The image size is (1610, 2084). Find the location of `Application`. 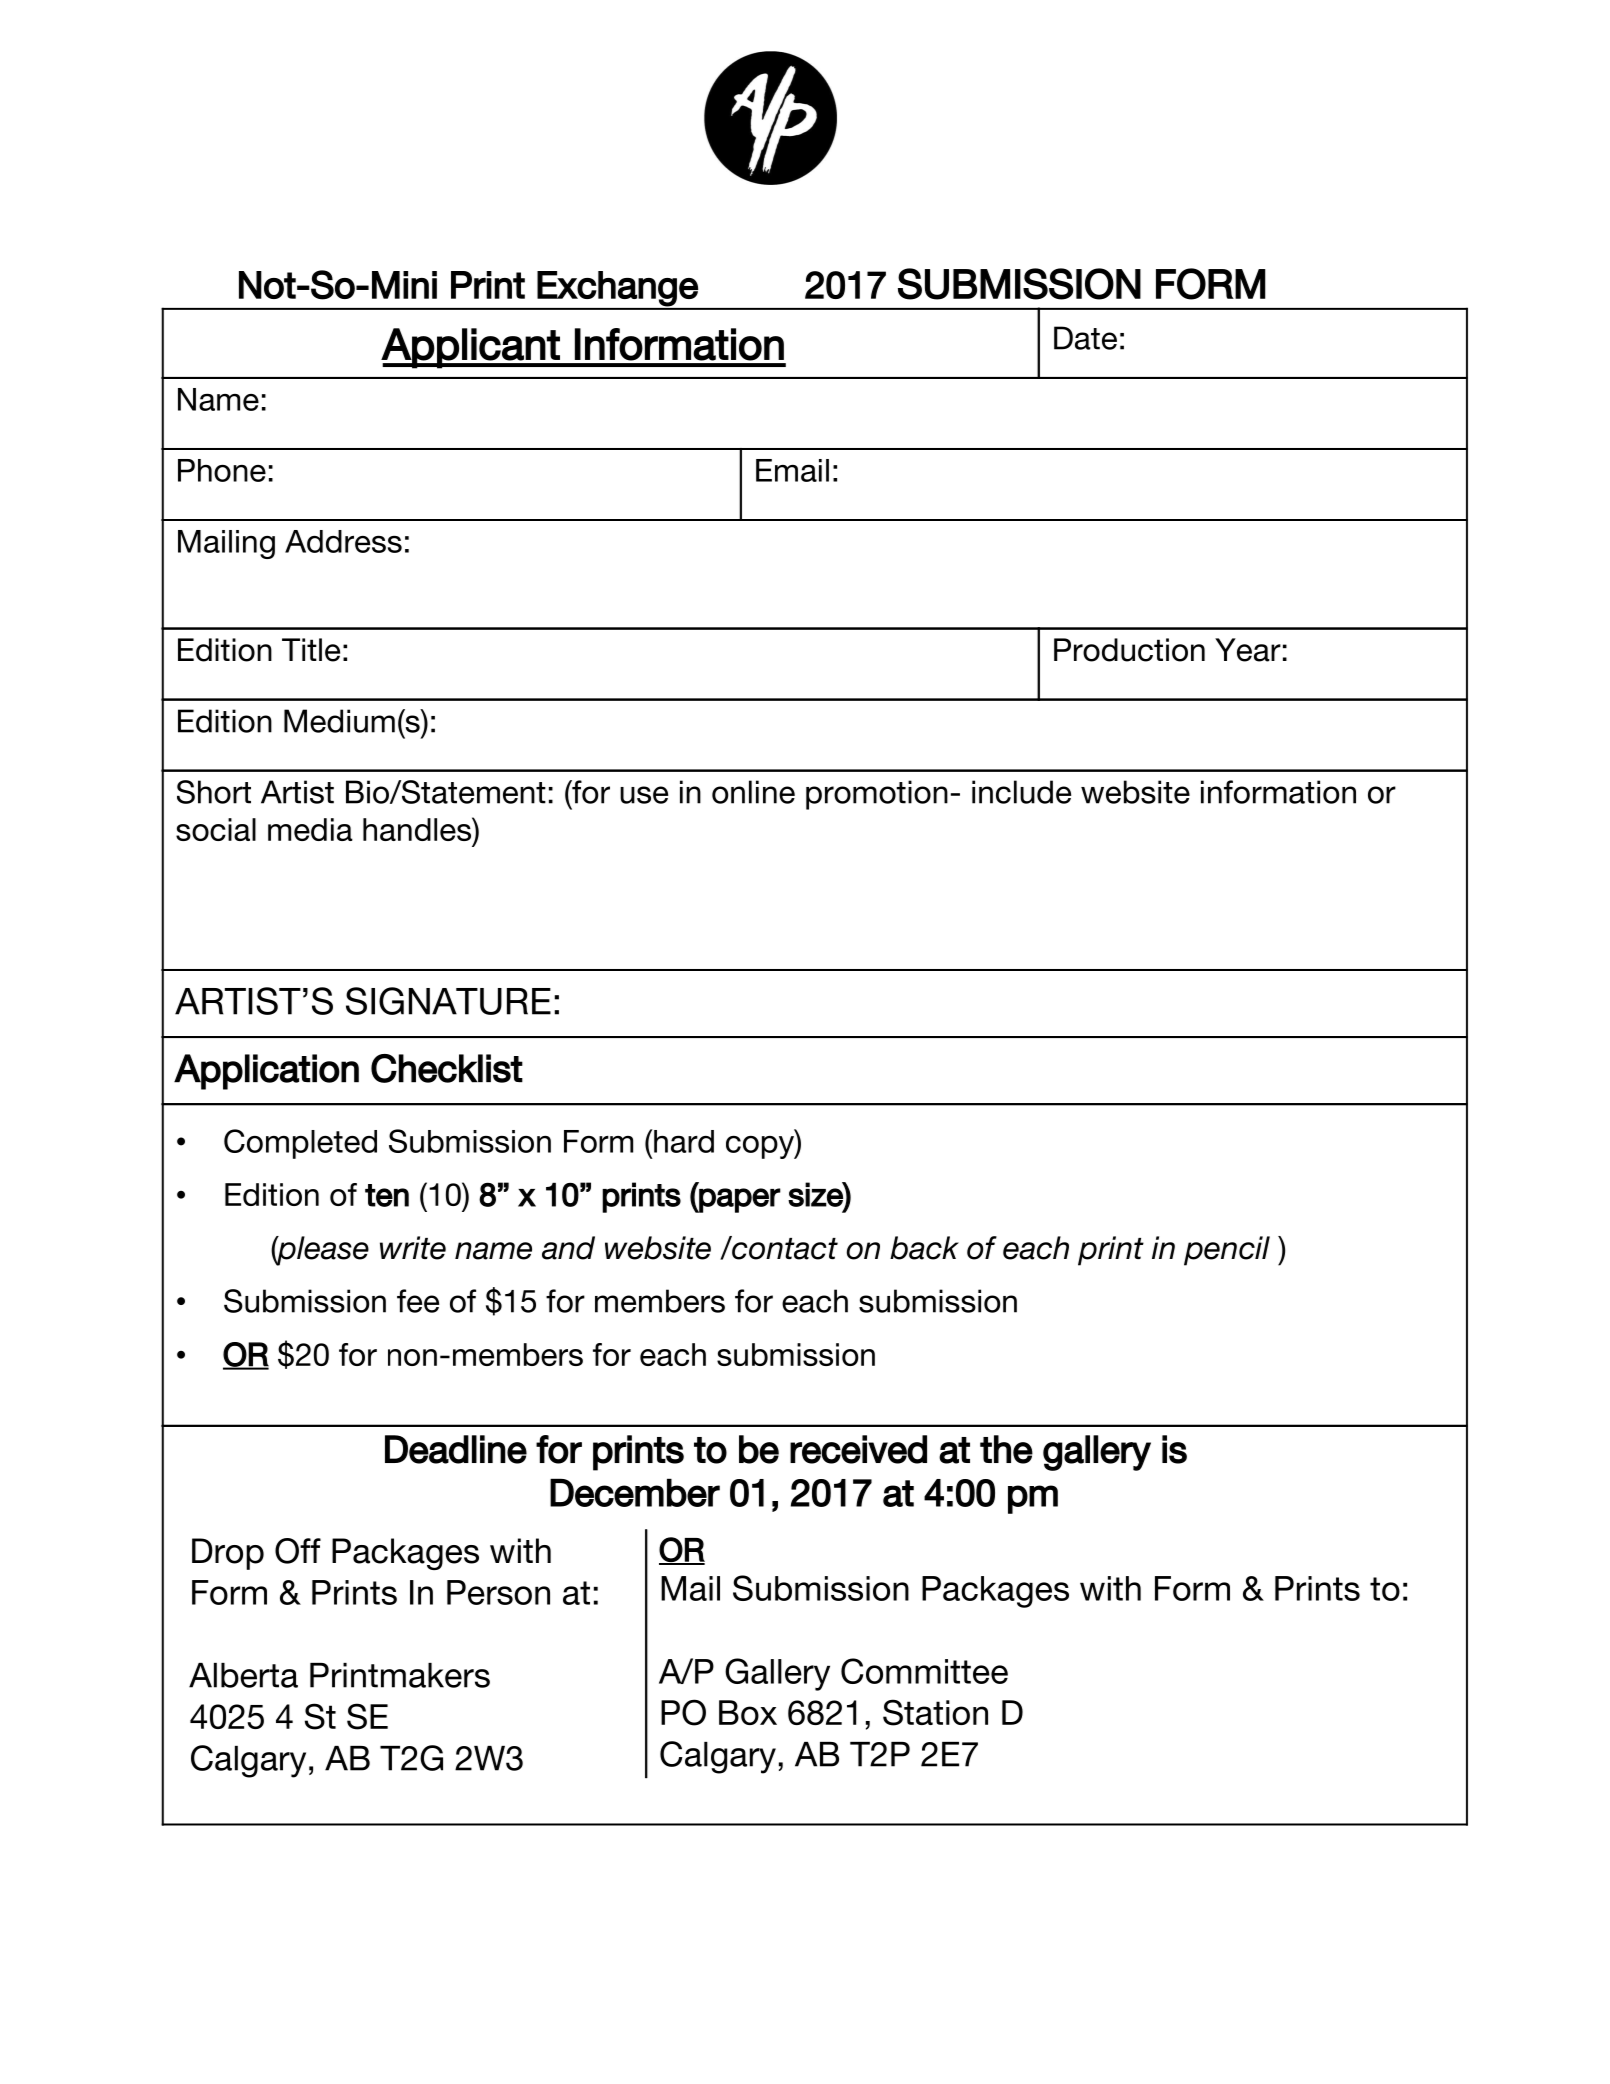

Application is located at coordinates (266, 1072).
